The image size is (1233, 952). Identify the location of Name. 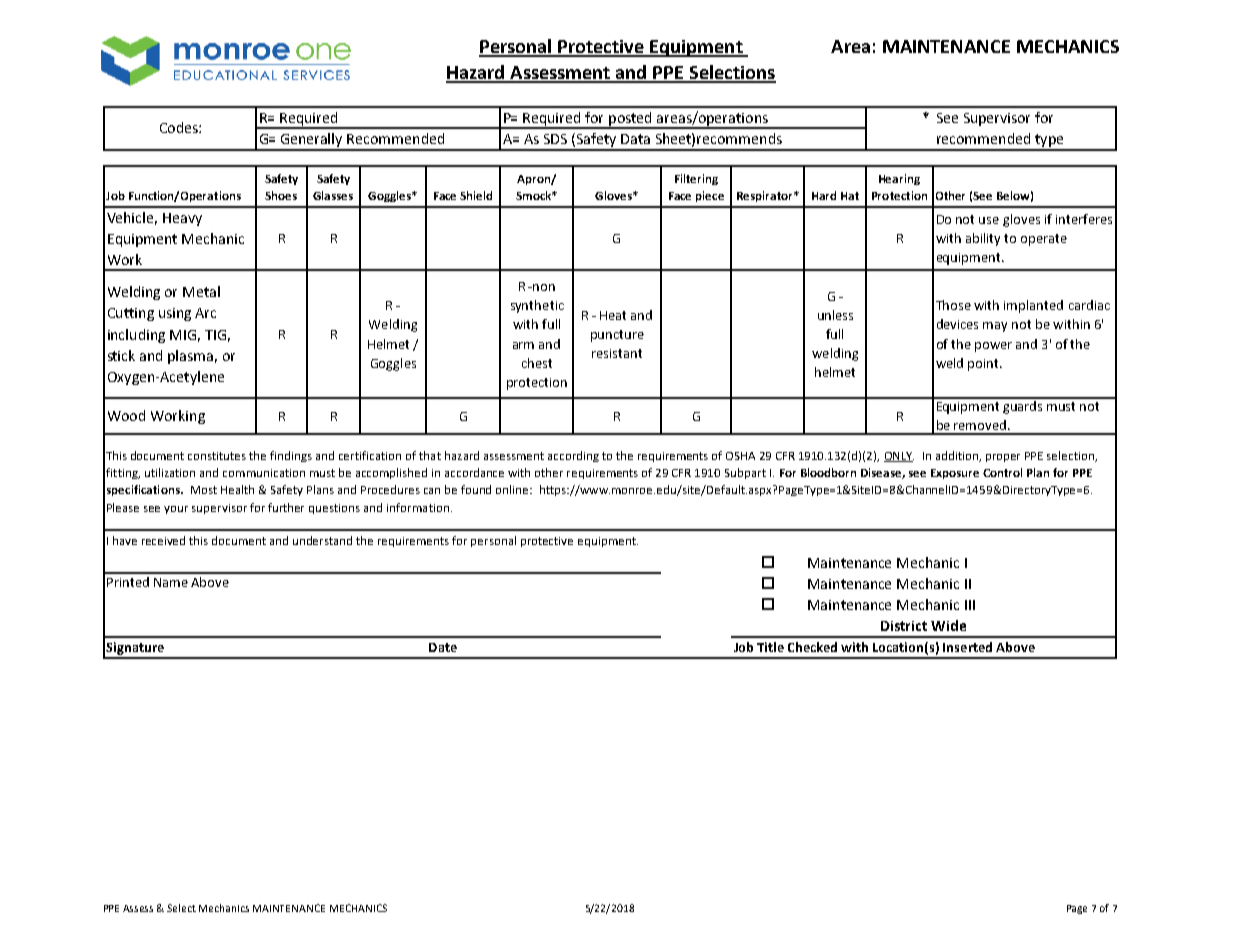
(171, 582).
